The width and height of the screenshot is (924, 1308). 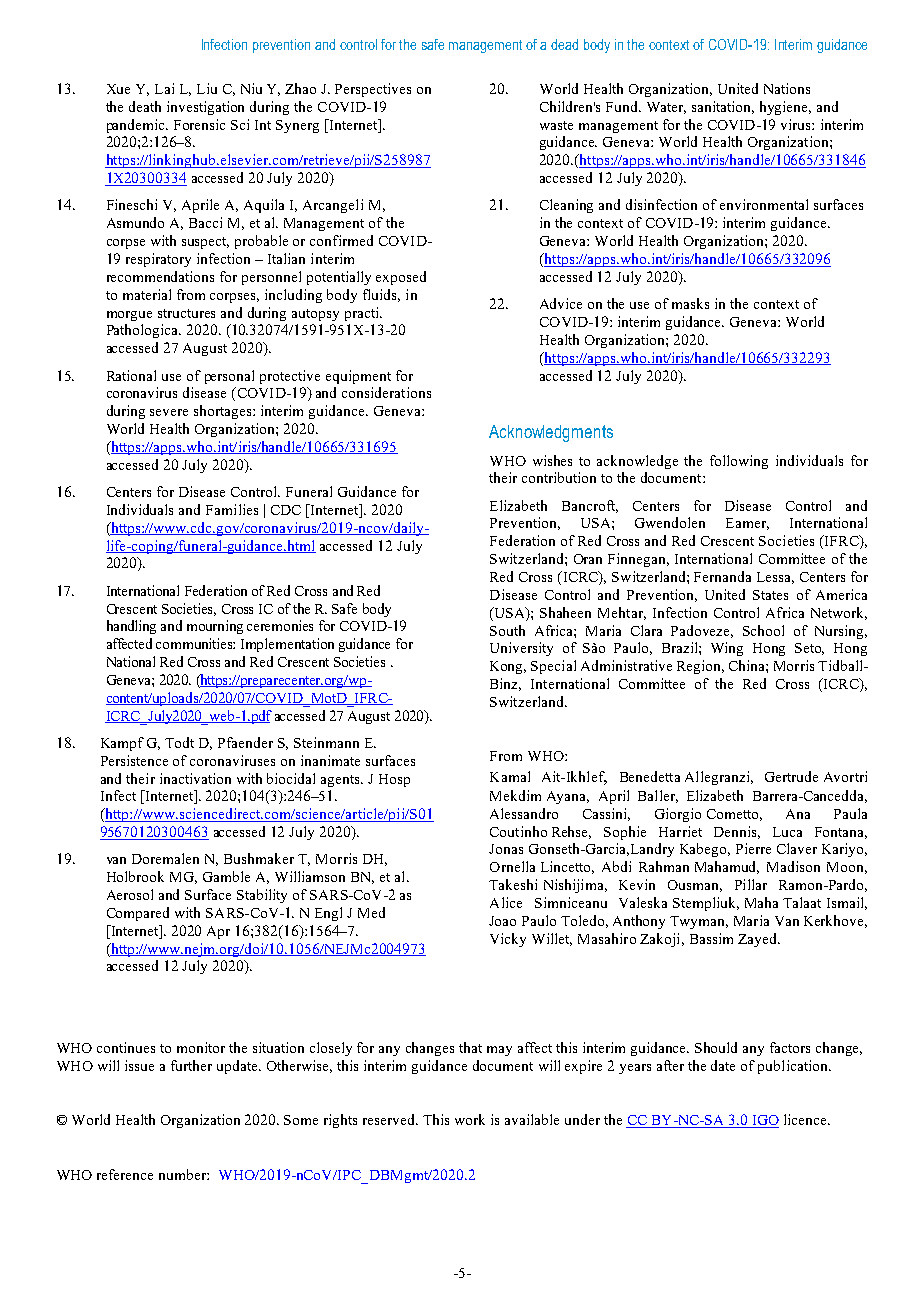 I want to click on mourning, so click(x=215, y=627).
